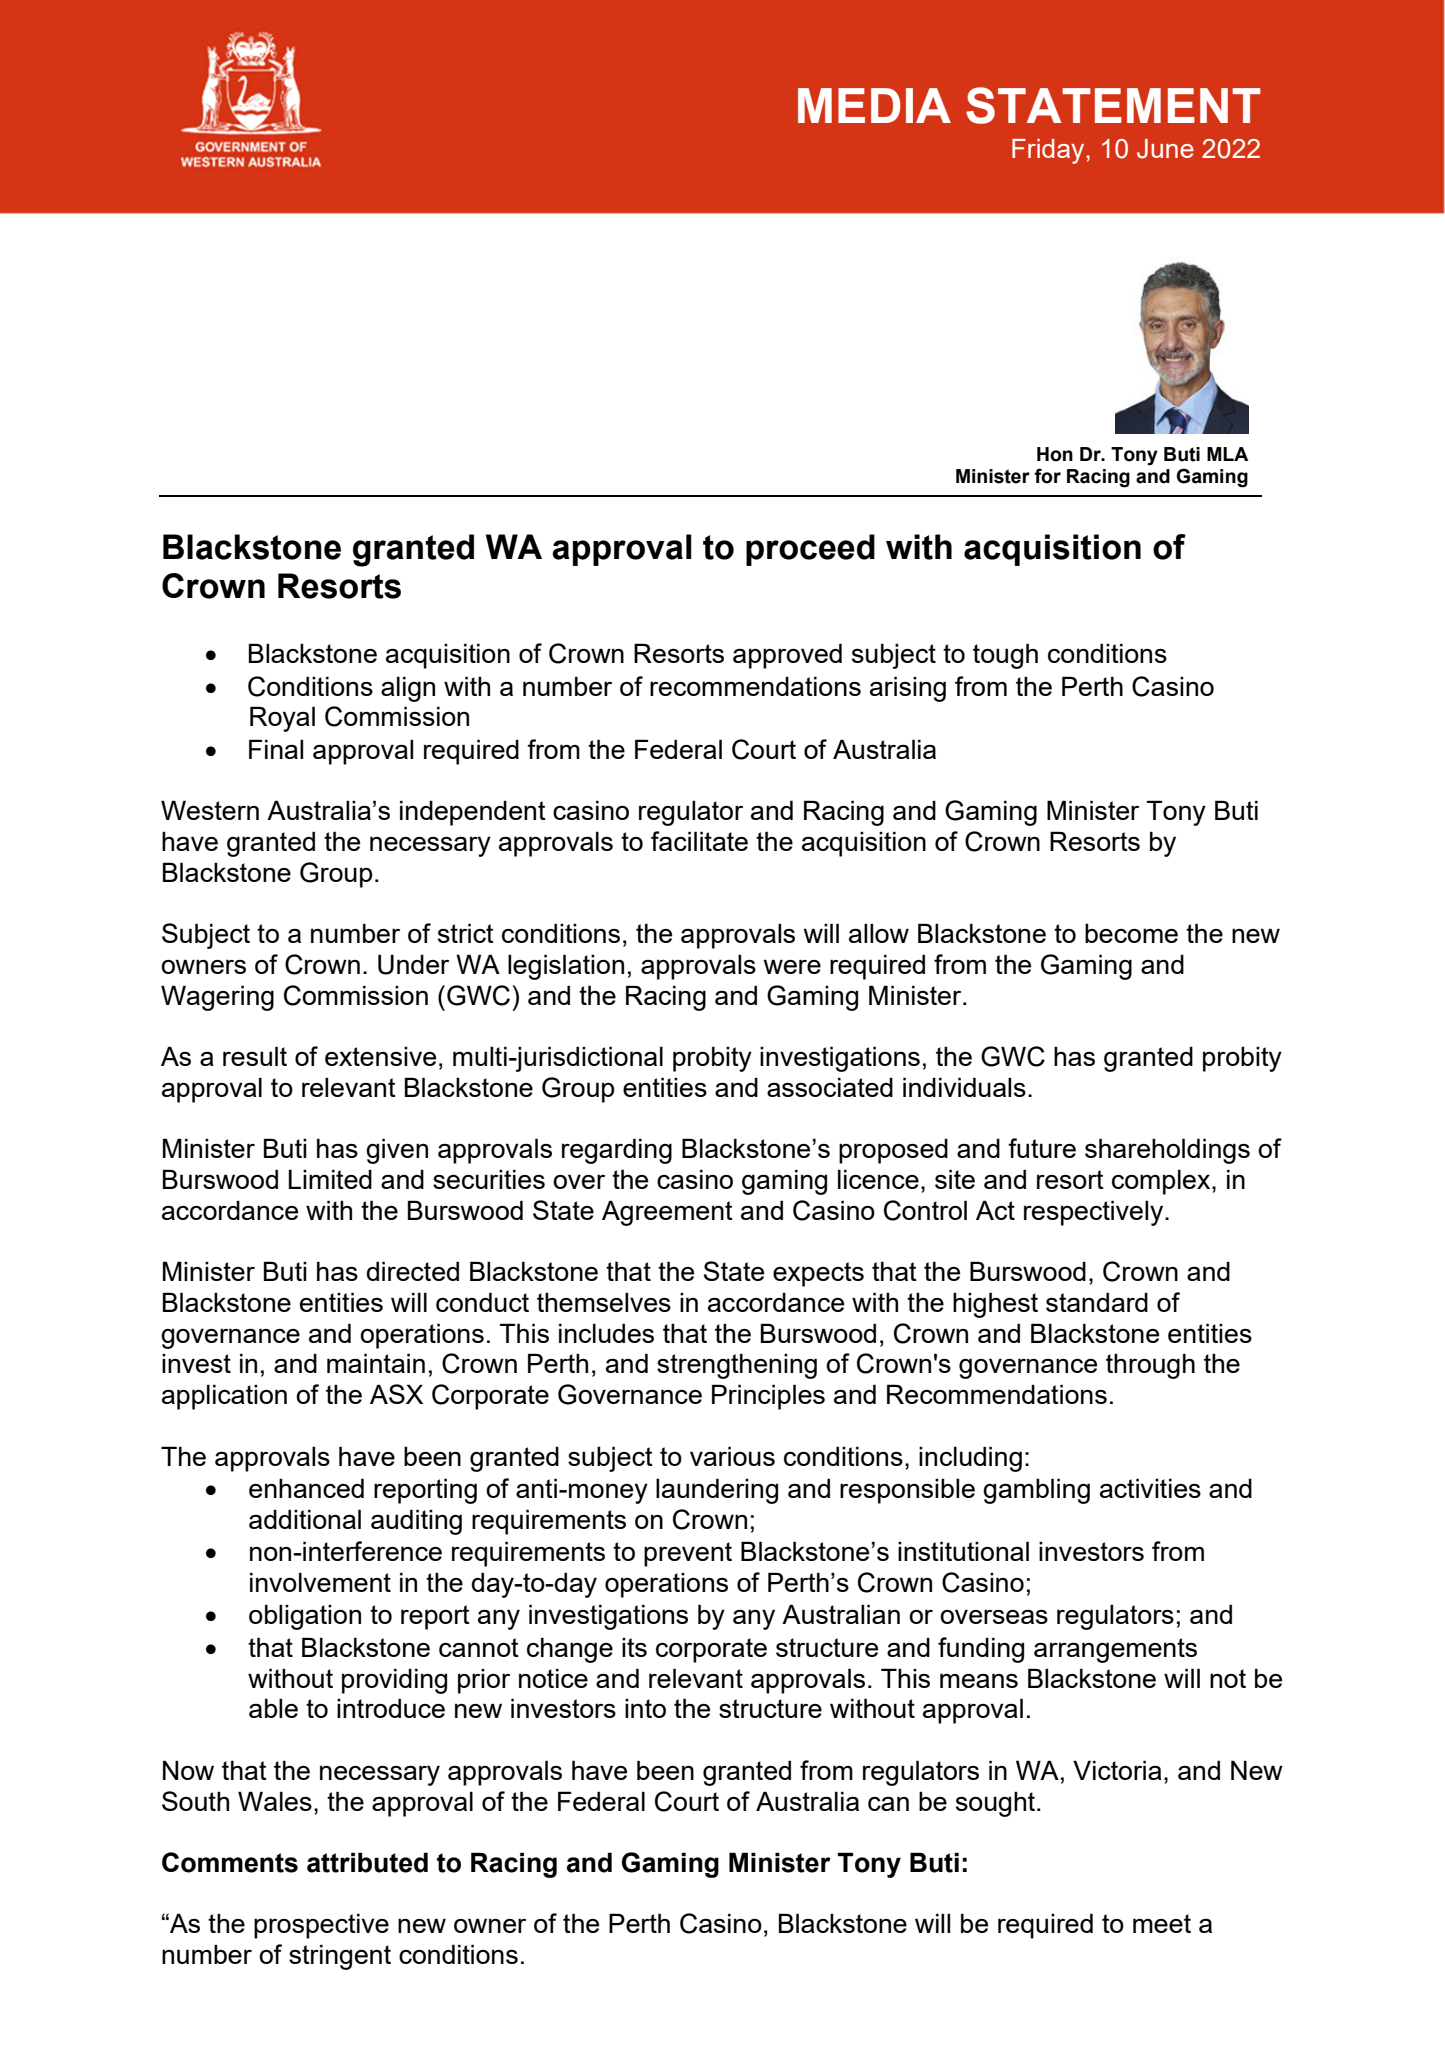 The height and width of the screenshot is (2045, 1445). I want to click on tough, so click(1005, 656).
